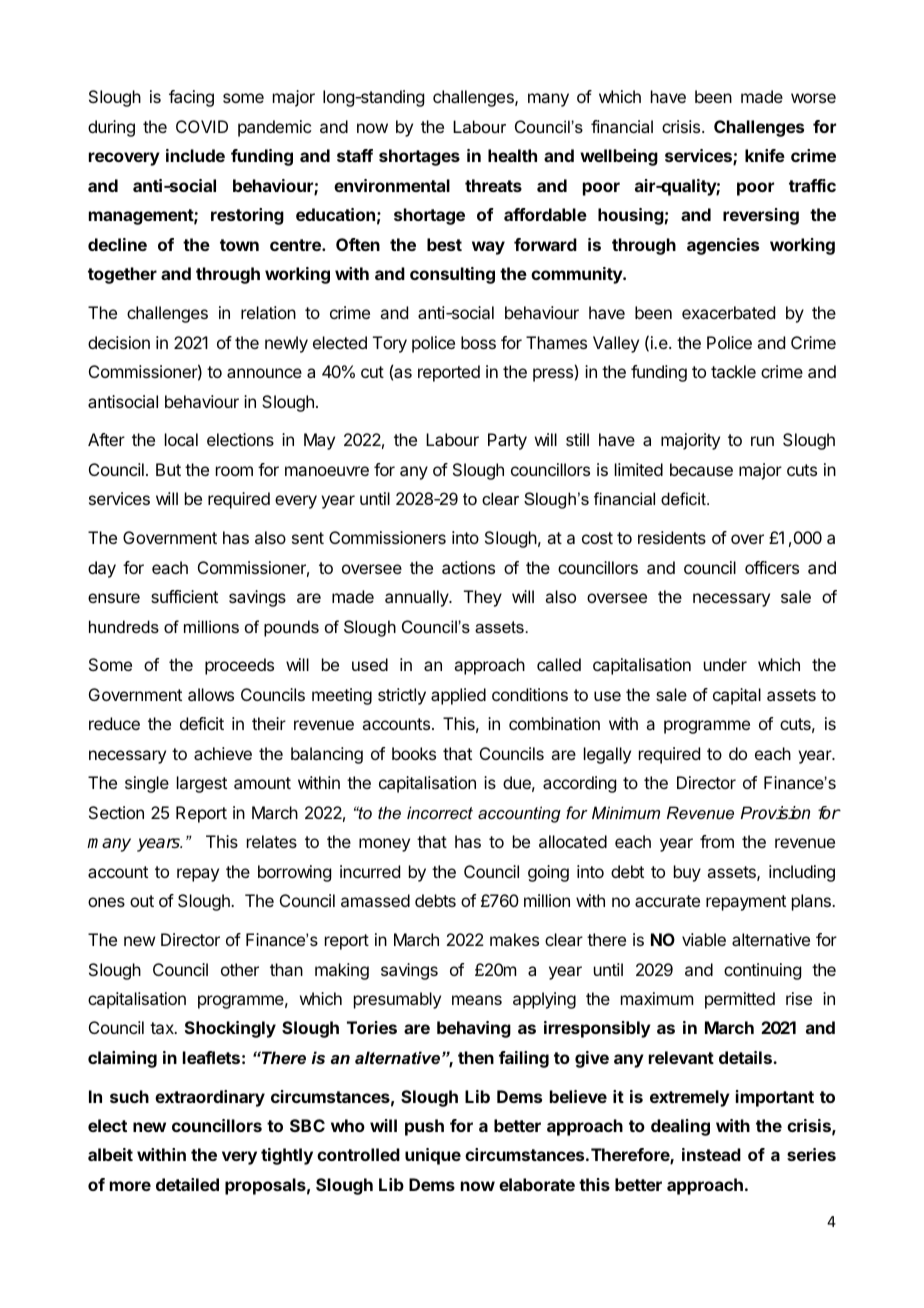 This screenshot has height=1308, width=924. What do you see at coordinates (142, 901) in the screenshot?
I see `out` at bounding box center [142, 901].
